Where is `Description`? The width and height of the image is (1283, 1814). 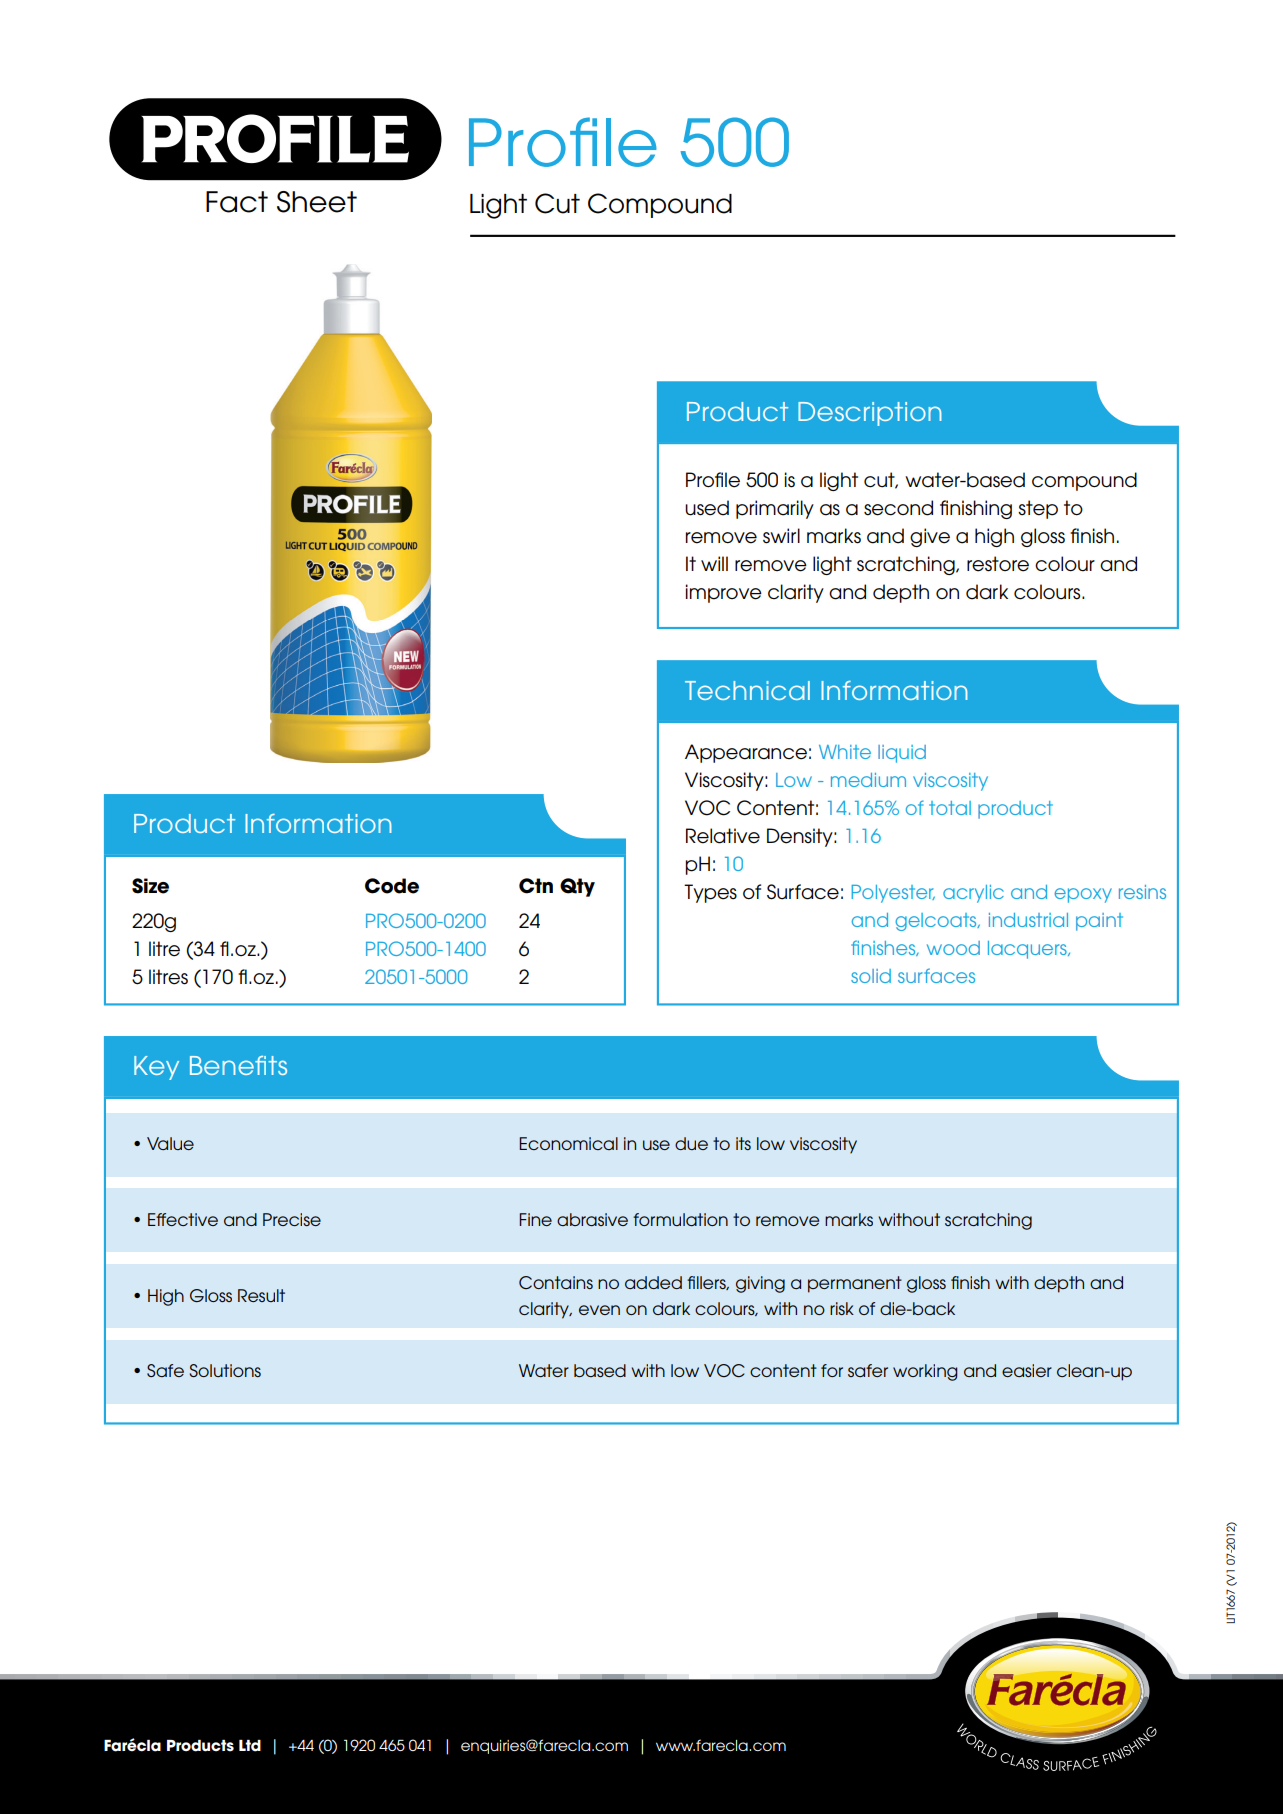
Description is located at coordinates (870, 414).
